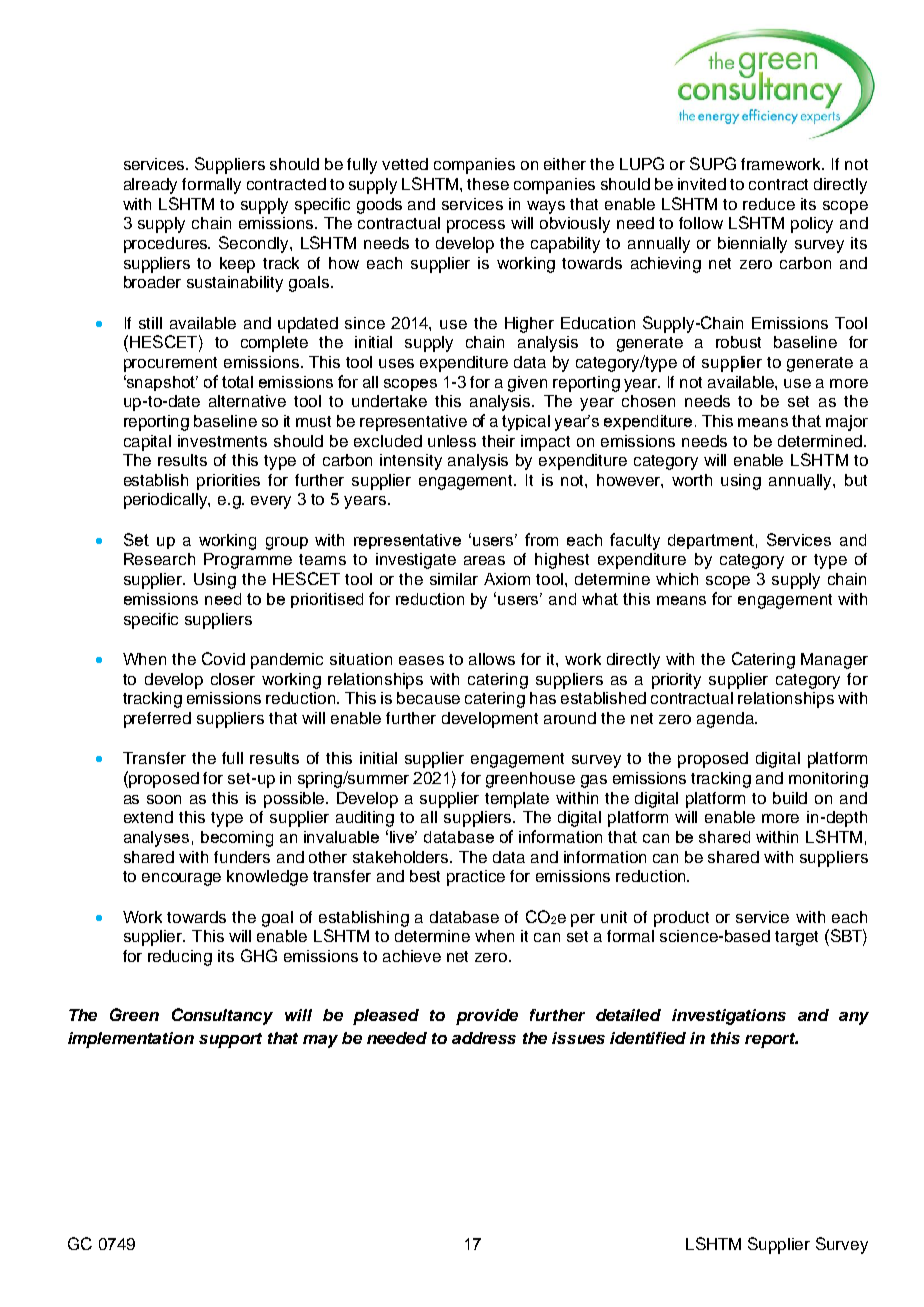 Image resolution: width=924 pixels, height=1307 pixels. I want to click on these, so click(488, 184).
